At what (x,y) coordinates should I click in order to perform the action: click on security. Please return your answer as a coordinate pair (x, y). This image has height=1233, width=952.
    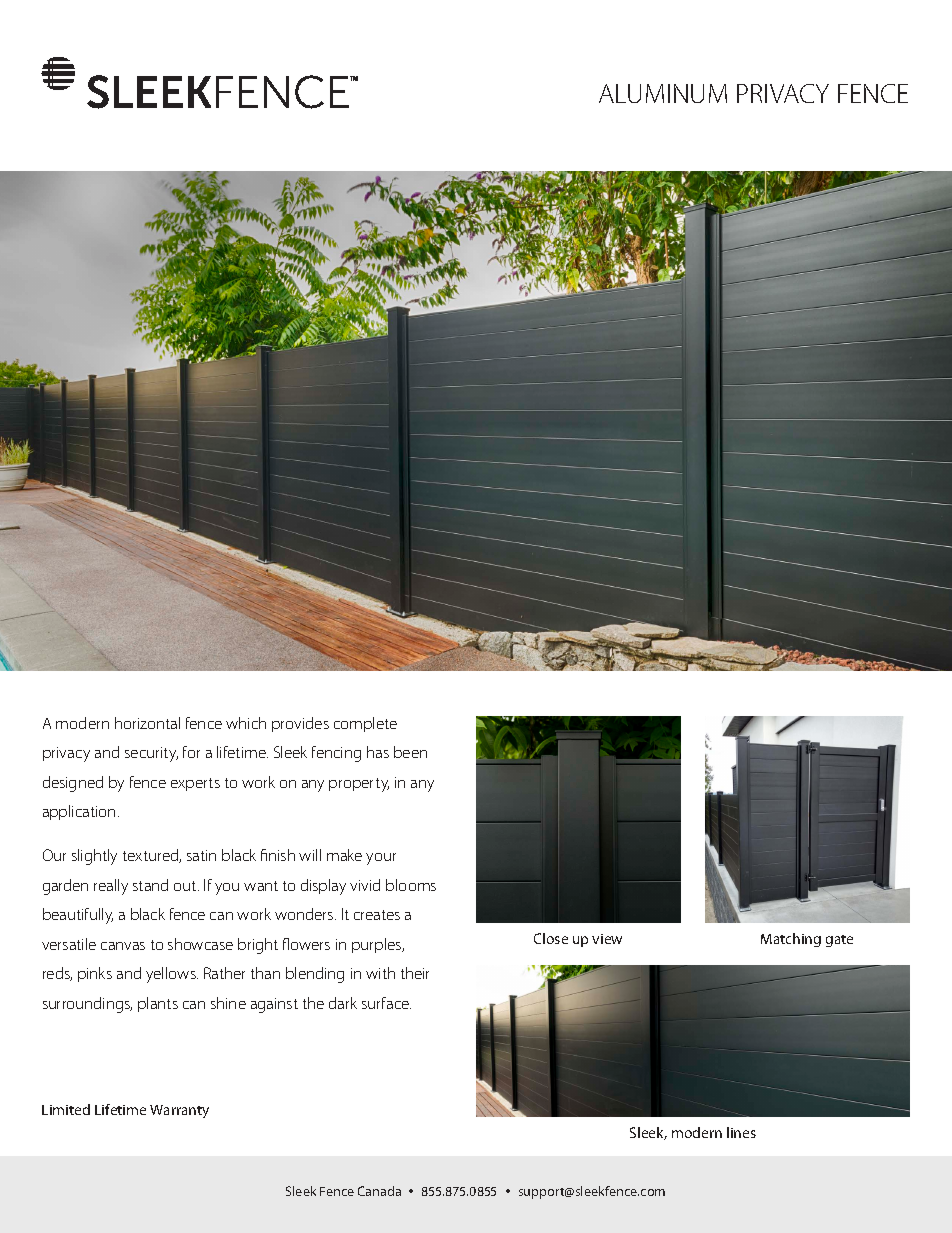
    Looking at the image, I should click on (151, 754).
